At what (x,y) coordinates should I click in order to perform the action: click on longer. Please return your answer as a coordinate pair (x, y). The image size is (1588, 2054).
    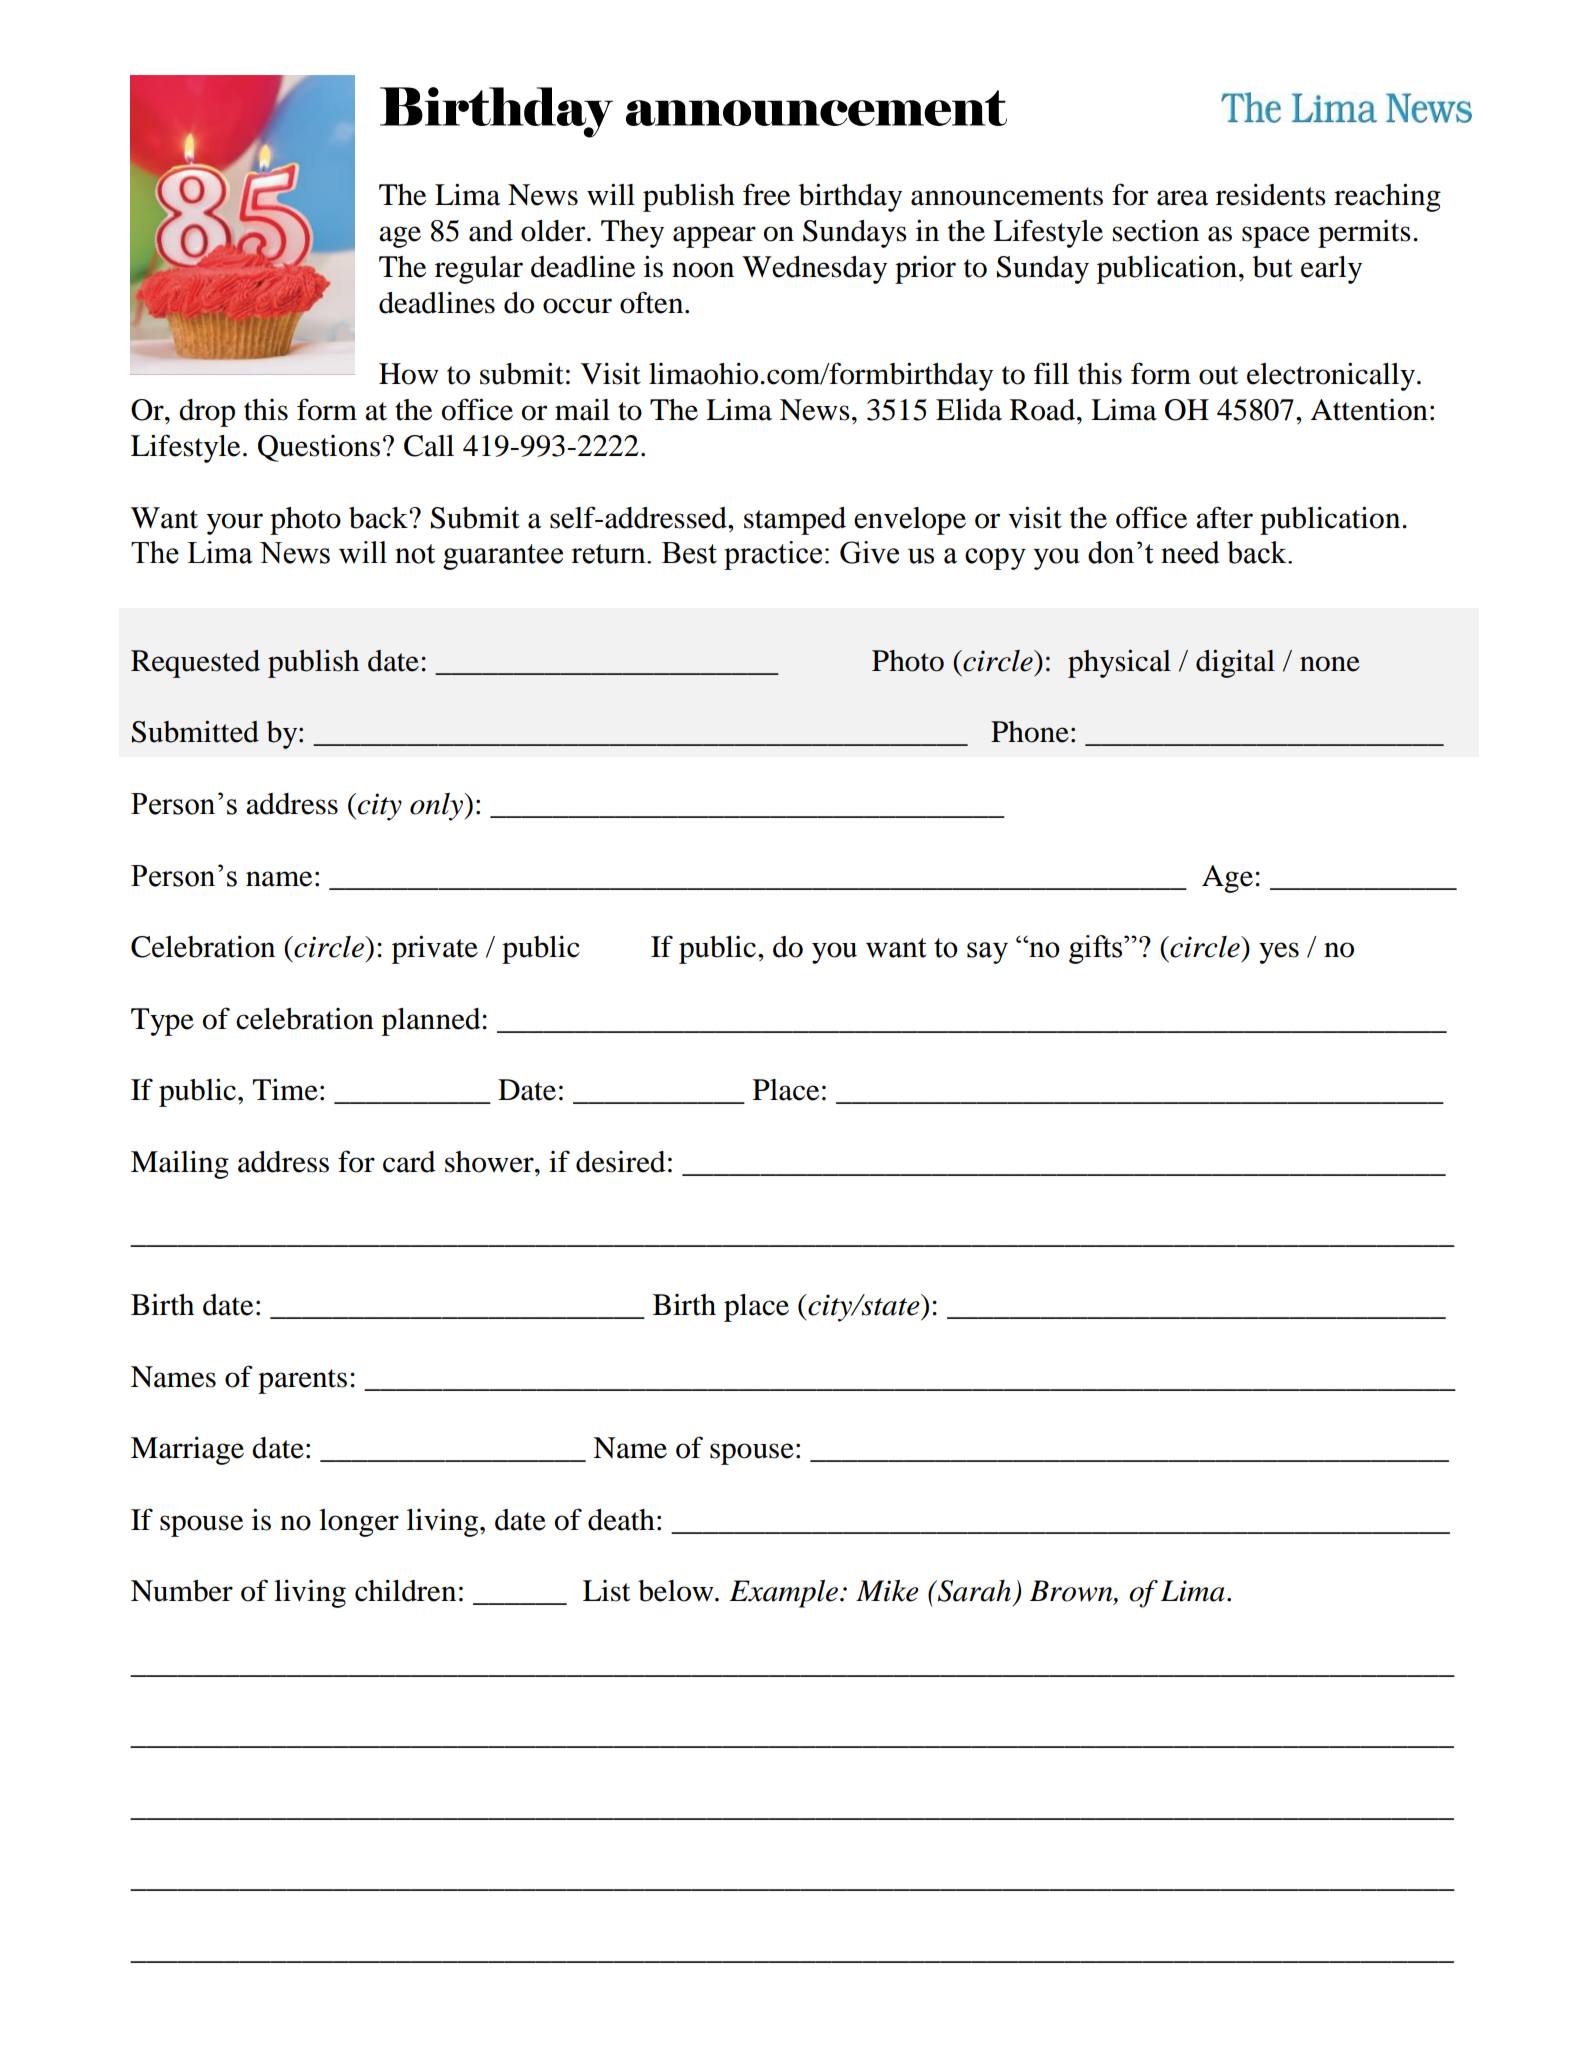
    Looking at the image, I should click on (359, 1523).
